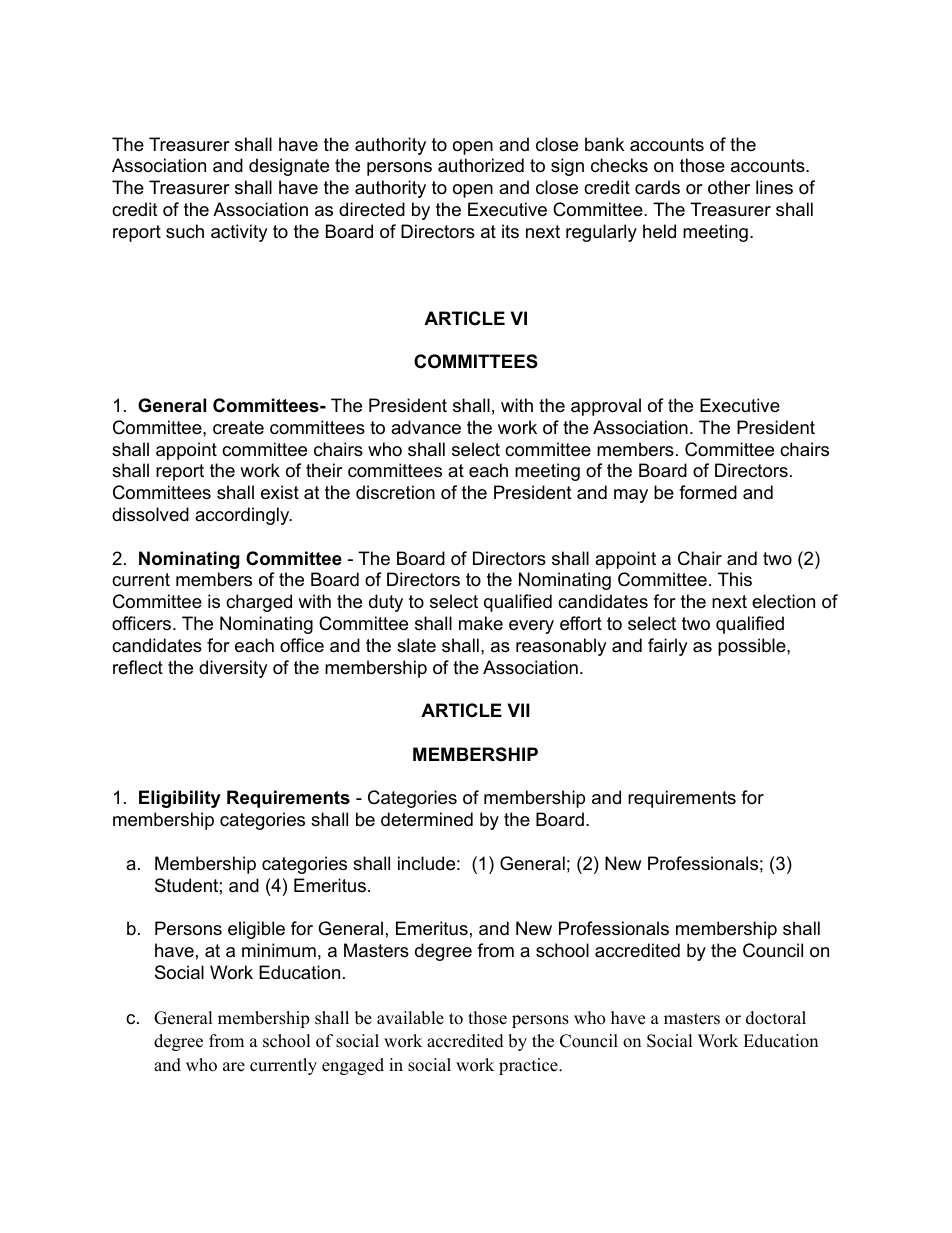 The image size is (952, 1233). Describe the element at coordinates (234, 1067) in the screenshot. I see `are` at that location.
